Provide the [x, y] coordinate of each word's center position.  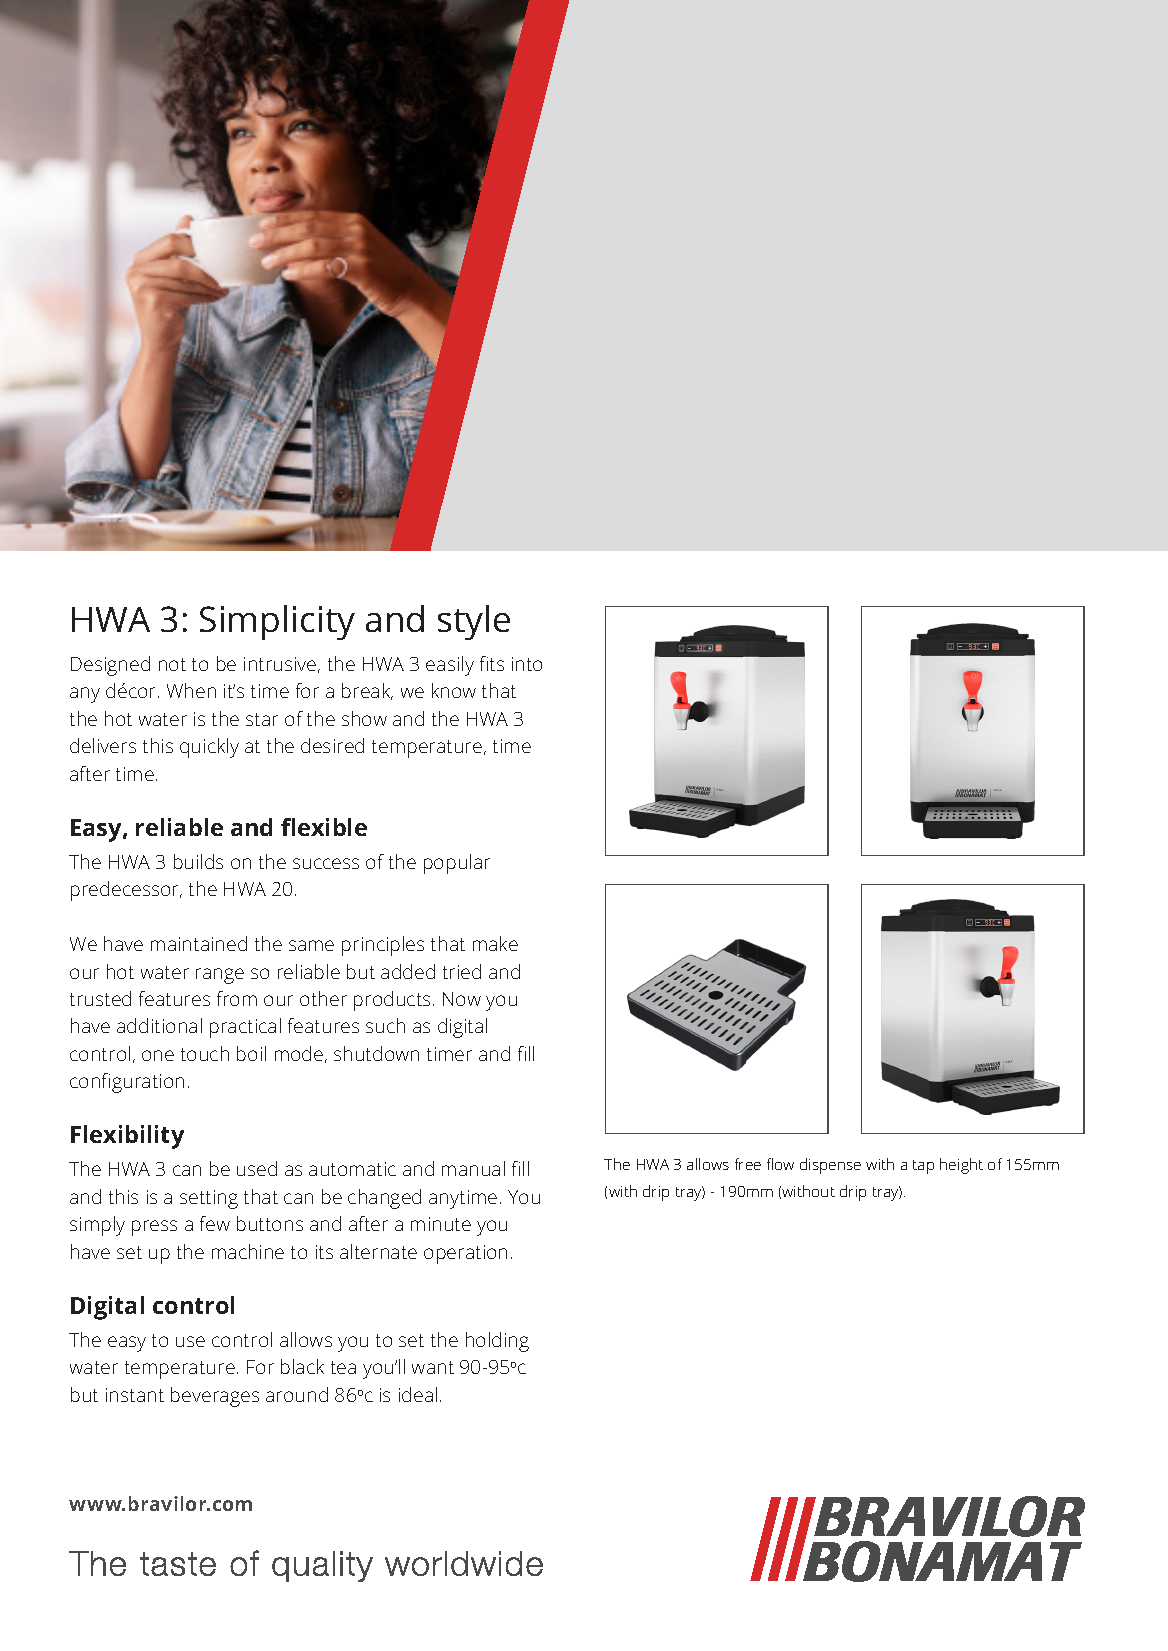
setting [209, 1199]
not [172, 664]
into [527, 664]
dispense [830, 1166]
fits [492, 663]
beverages [215, 1397]
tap [923, 1167]
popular [457, 864]
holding [497, 1342]
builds [198, 861]
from [237, 998]
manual [473, 1168]
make [495, 943]
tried [462, 971]
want [433, 1367]
